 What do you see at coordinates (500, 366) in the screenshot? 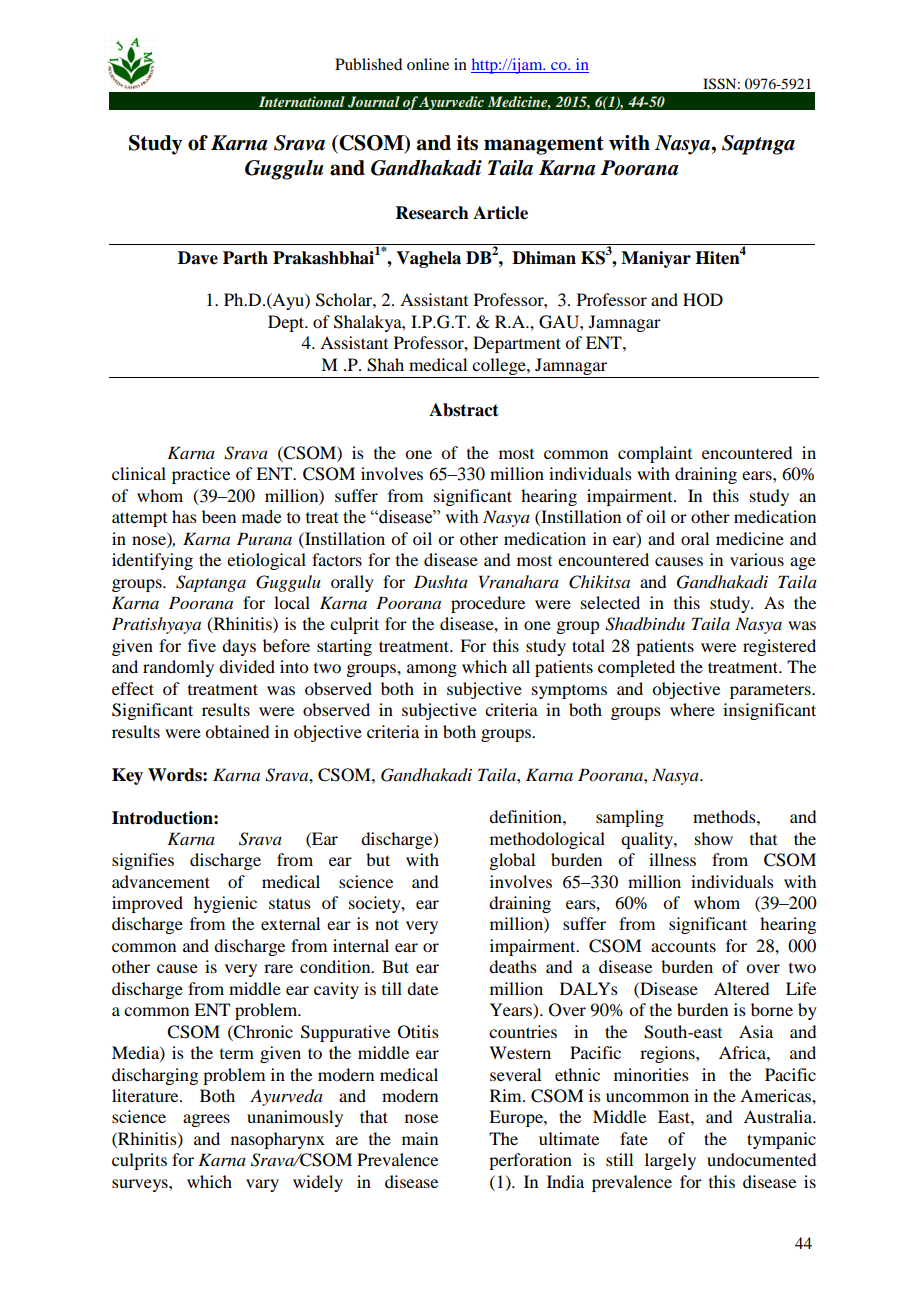
I see `college` at bounding box center [500, 366].
